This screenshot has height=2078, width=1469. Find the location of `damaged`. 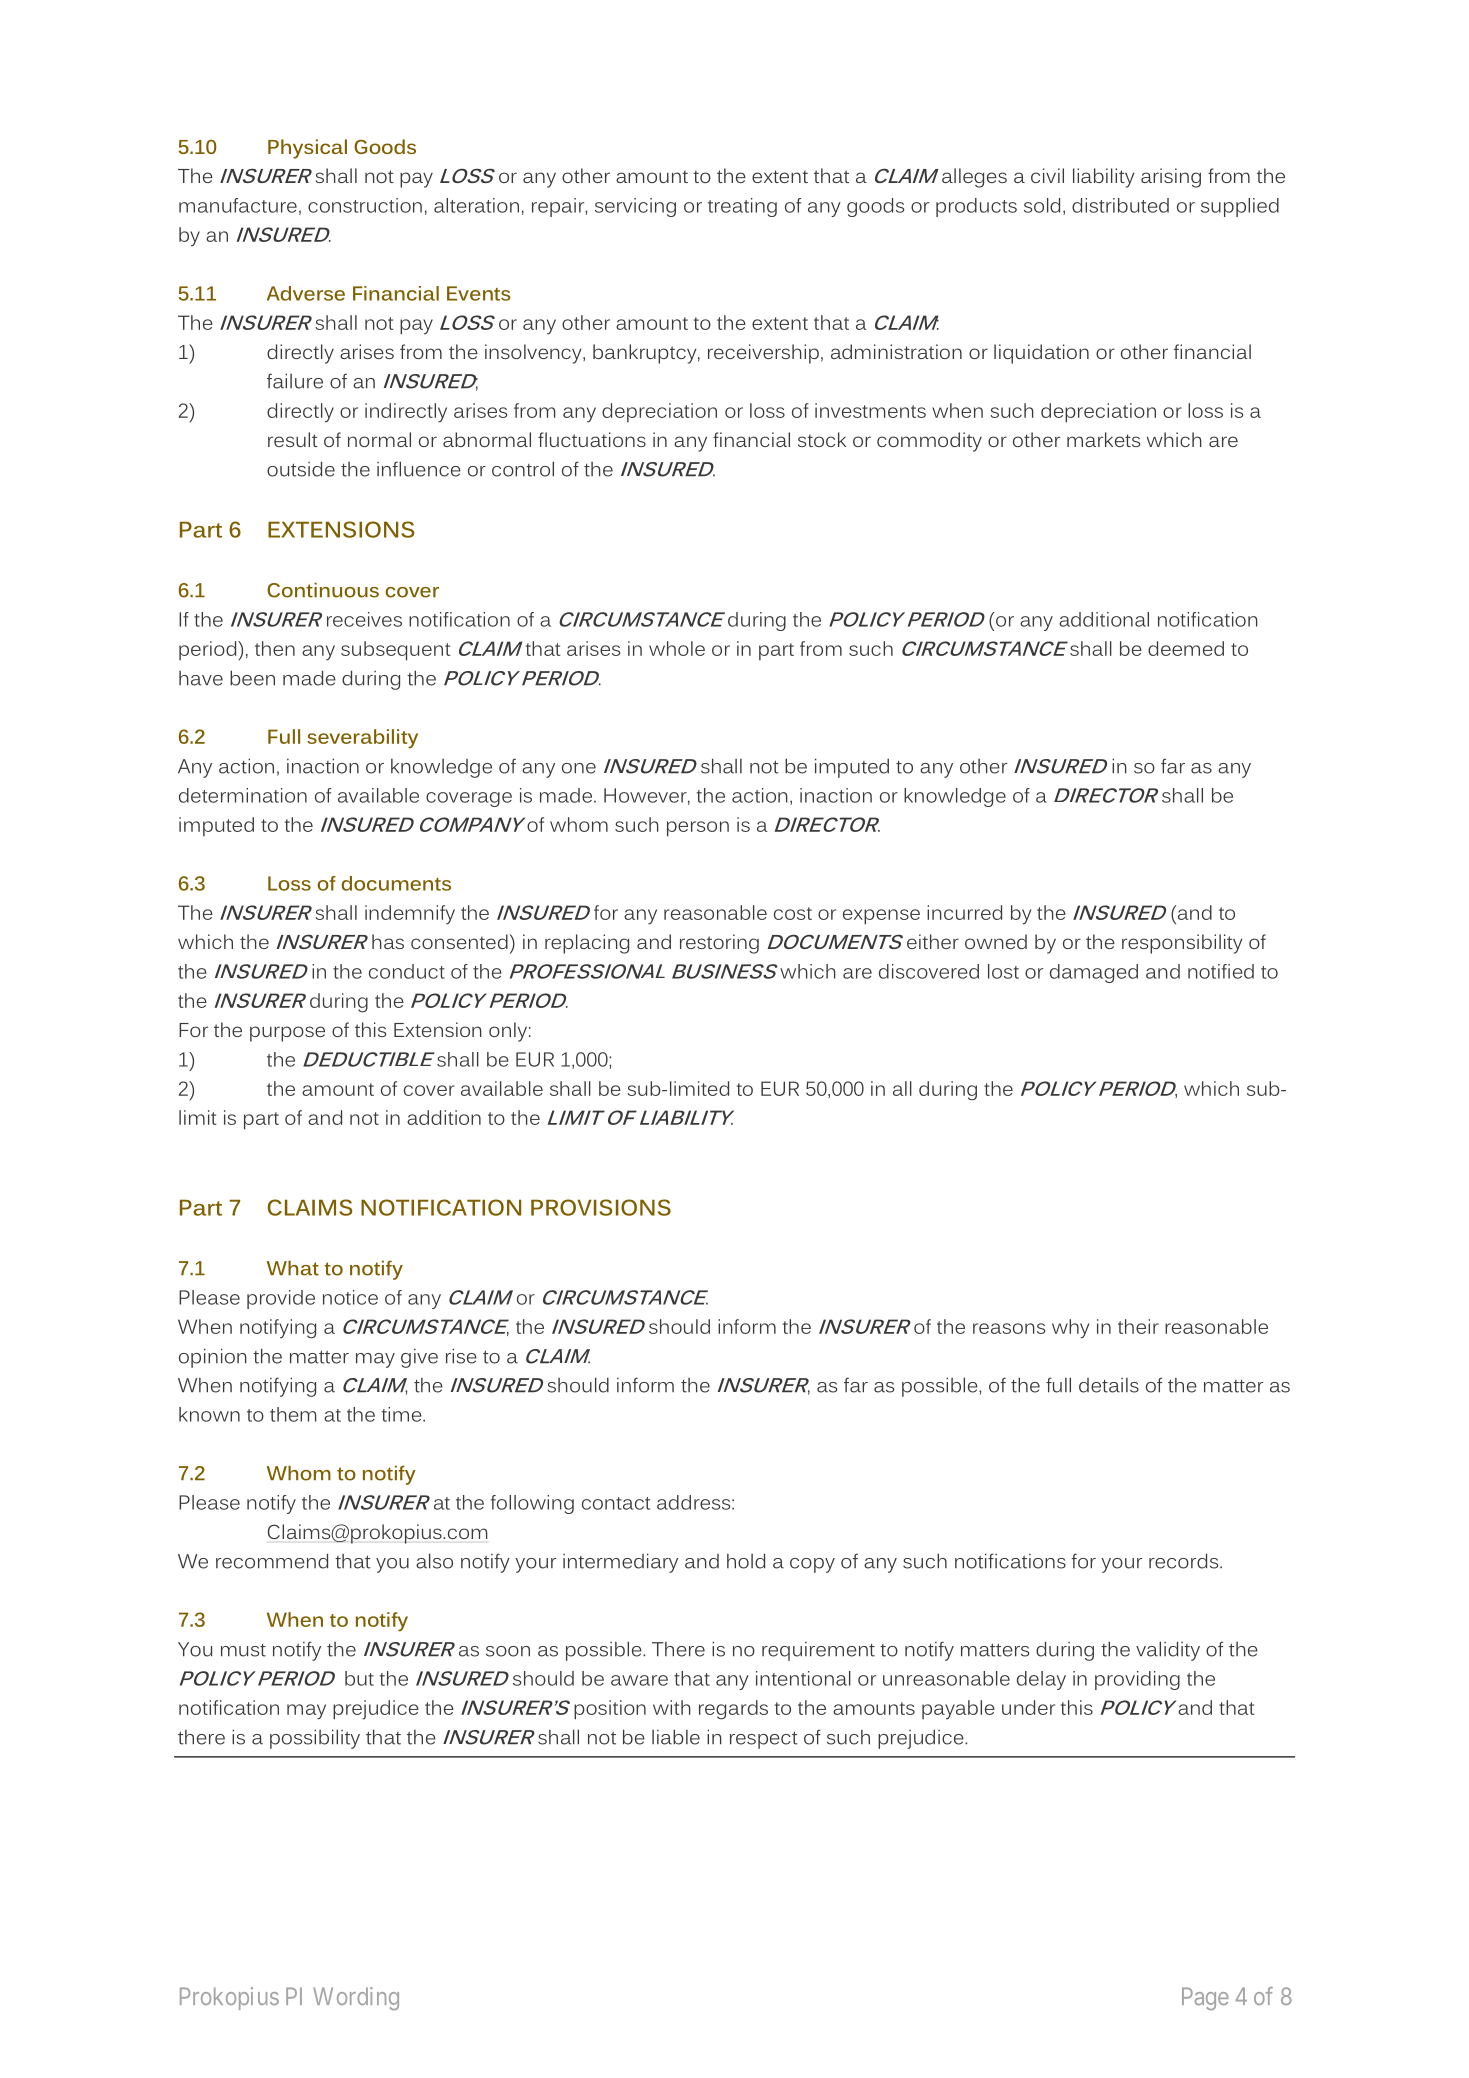

damaged is located at coordinates (1094, 973).
